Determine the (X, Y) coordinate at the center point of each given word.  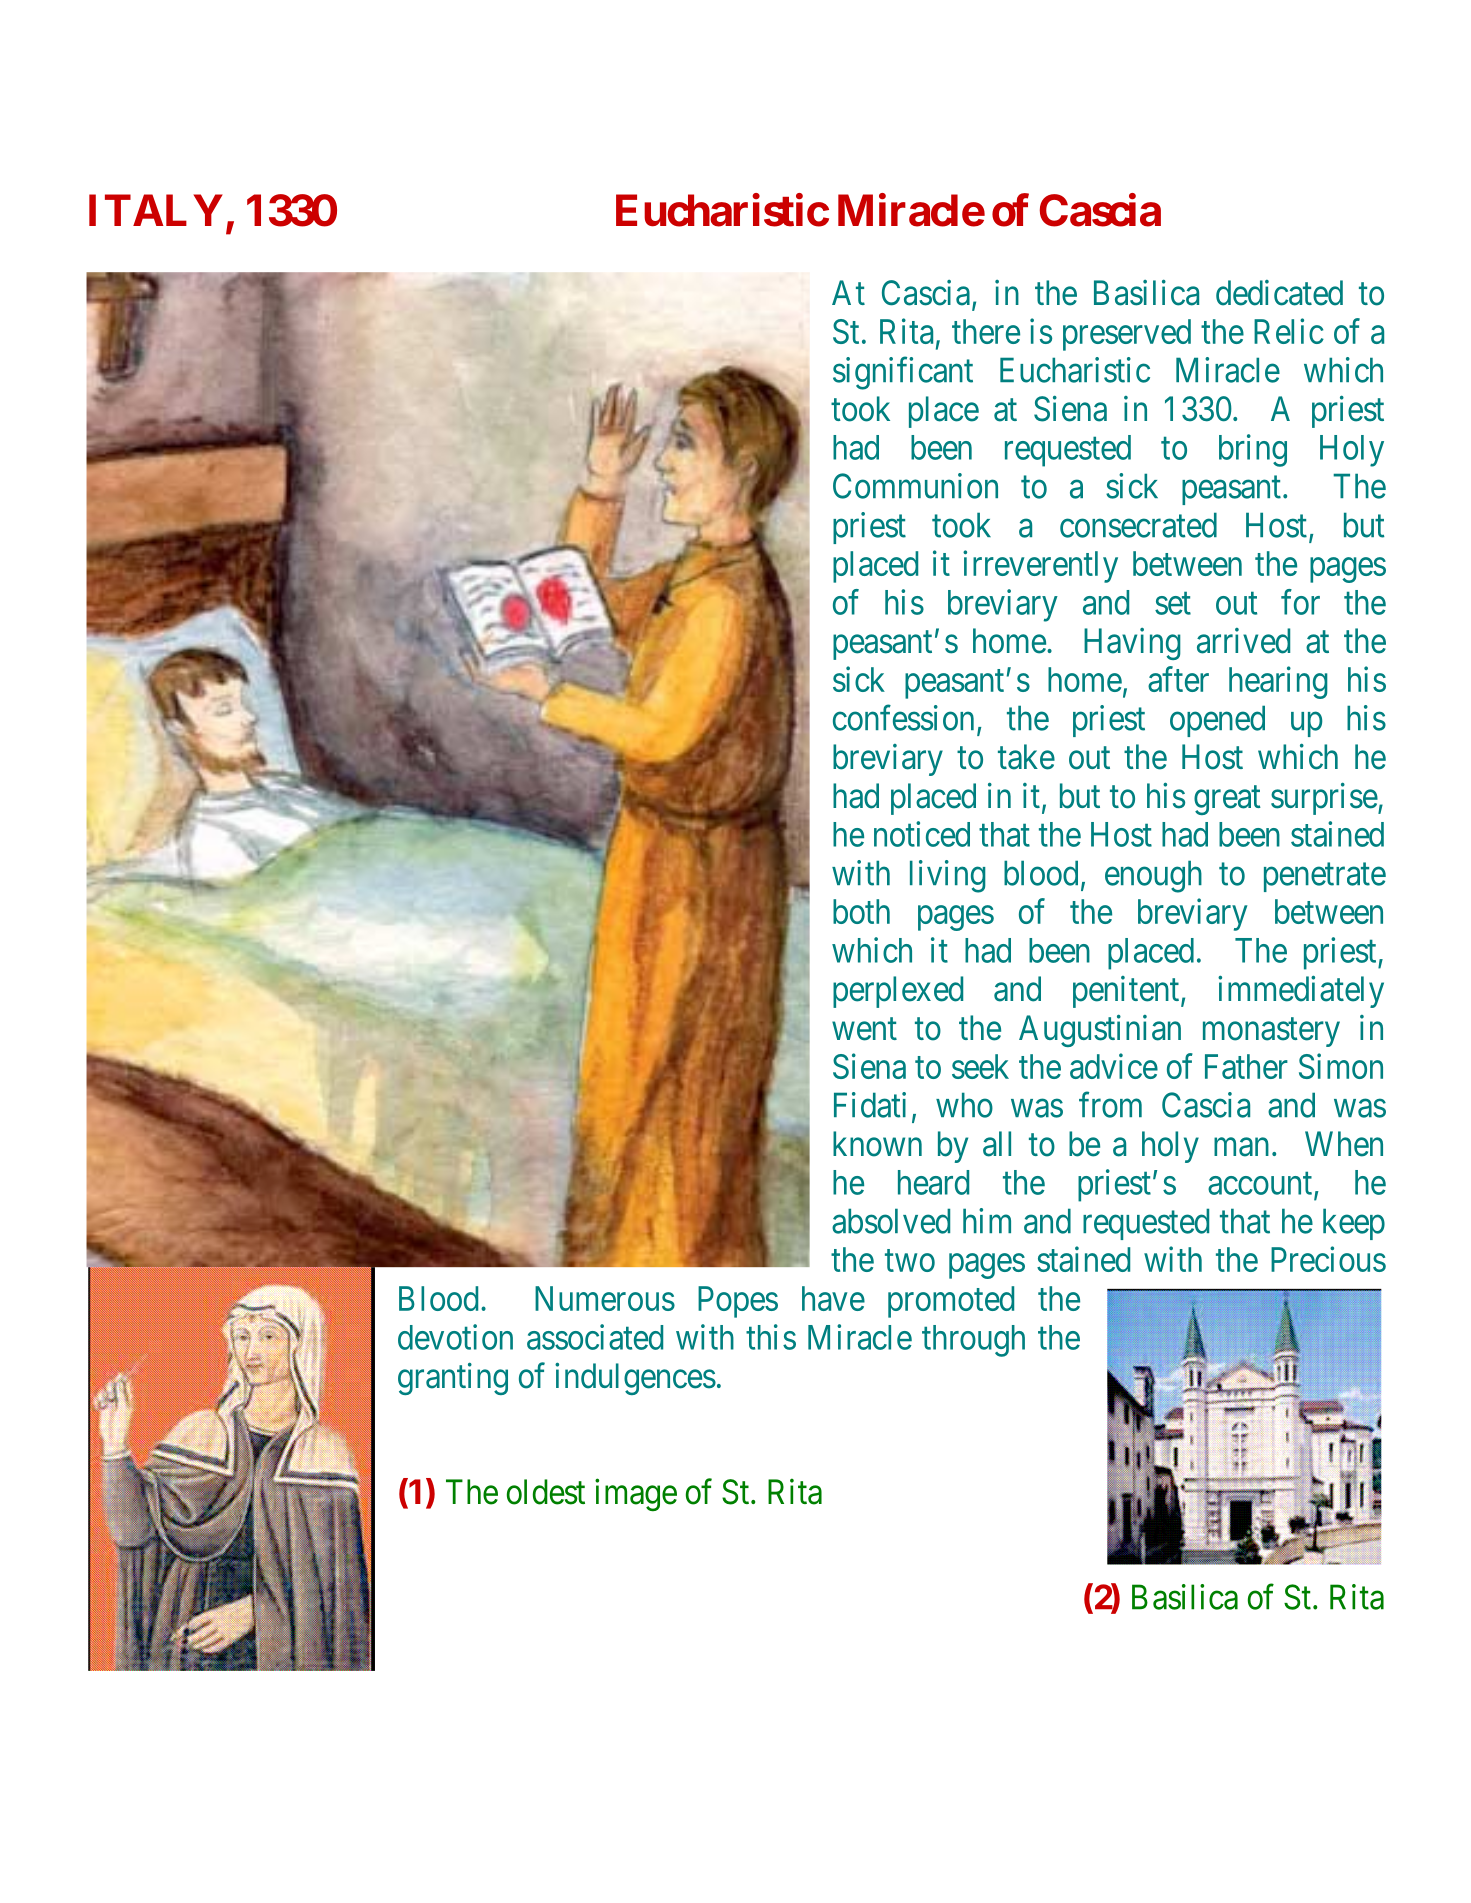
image (636, 1495)
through (973, 1341)
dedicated (1279, 293)
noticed (922, 834)
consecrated (1138, 525)
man (1241, 1147)
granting (453, 1379)
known (877, 1144)
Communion (915, 486)
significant (903, 373)
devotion (455, 1337)
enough (1153, 876)
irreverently (1040, 566)
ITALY (156, 210)
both (861, 911)
